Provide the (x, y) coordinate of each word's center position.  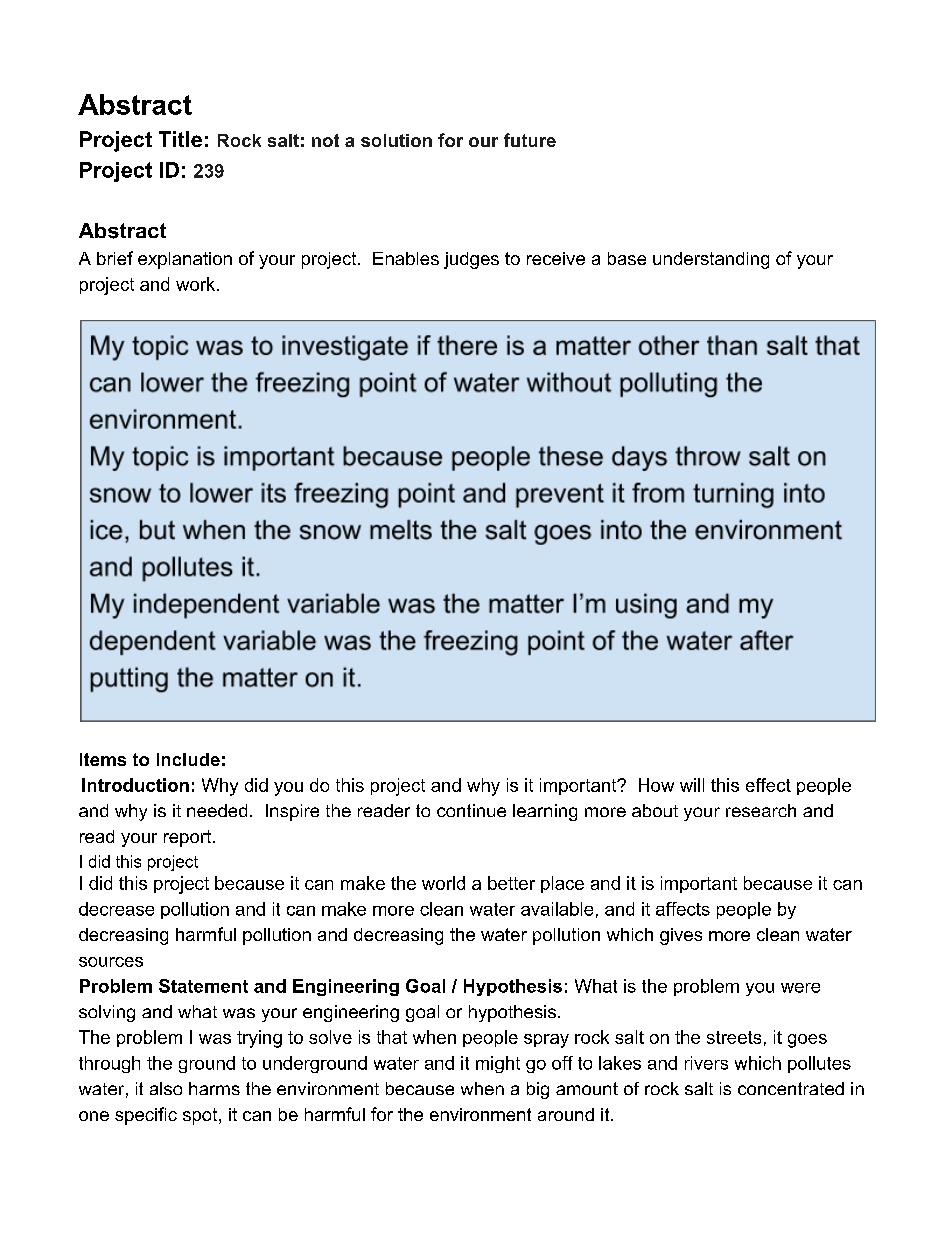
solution (396, 140)
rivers (706, 1063)
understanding (711, 260)
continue (471, 810)
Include (188, 759)
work (197, 284)
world (443, 883)
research (761, 810)
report (187, 838)
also (166, 1088)
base (627, 258)
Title (180, 139)
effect (768, 785)
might (498, 1064)
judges (471, 260)
